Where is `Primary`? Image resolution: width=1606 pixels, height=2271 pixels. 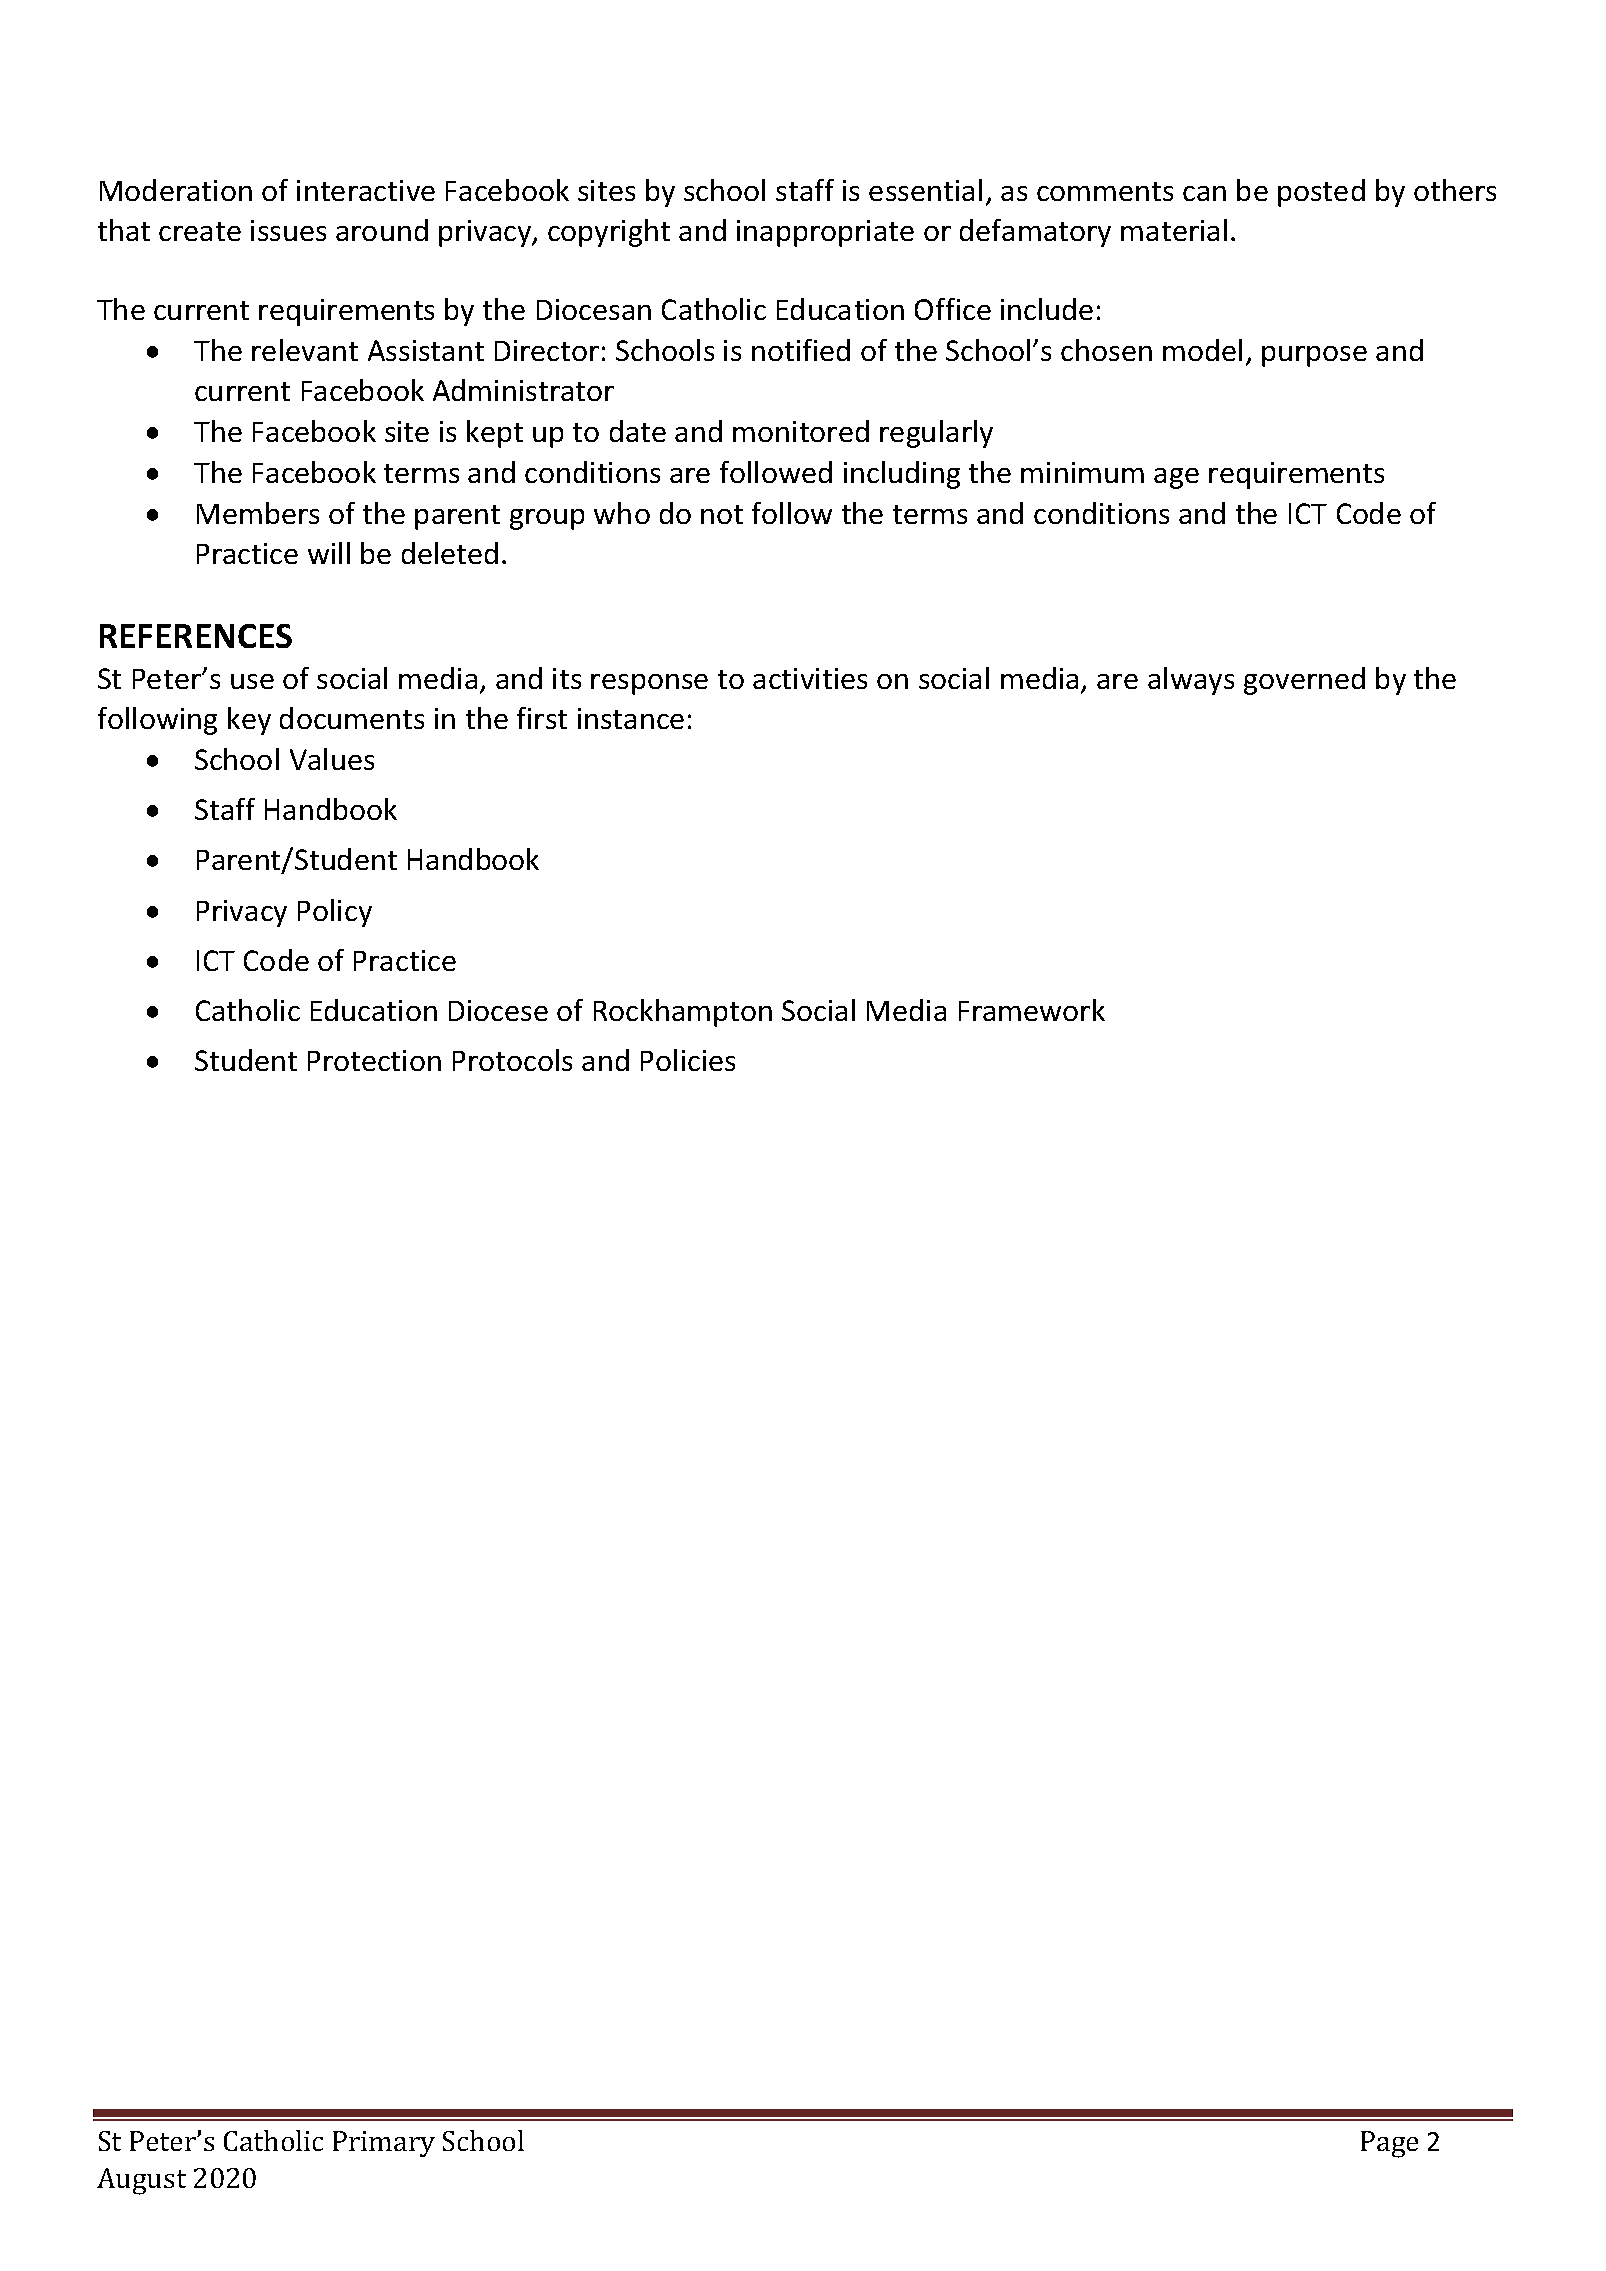
Primary is located at coordinates (384, 2144).
